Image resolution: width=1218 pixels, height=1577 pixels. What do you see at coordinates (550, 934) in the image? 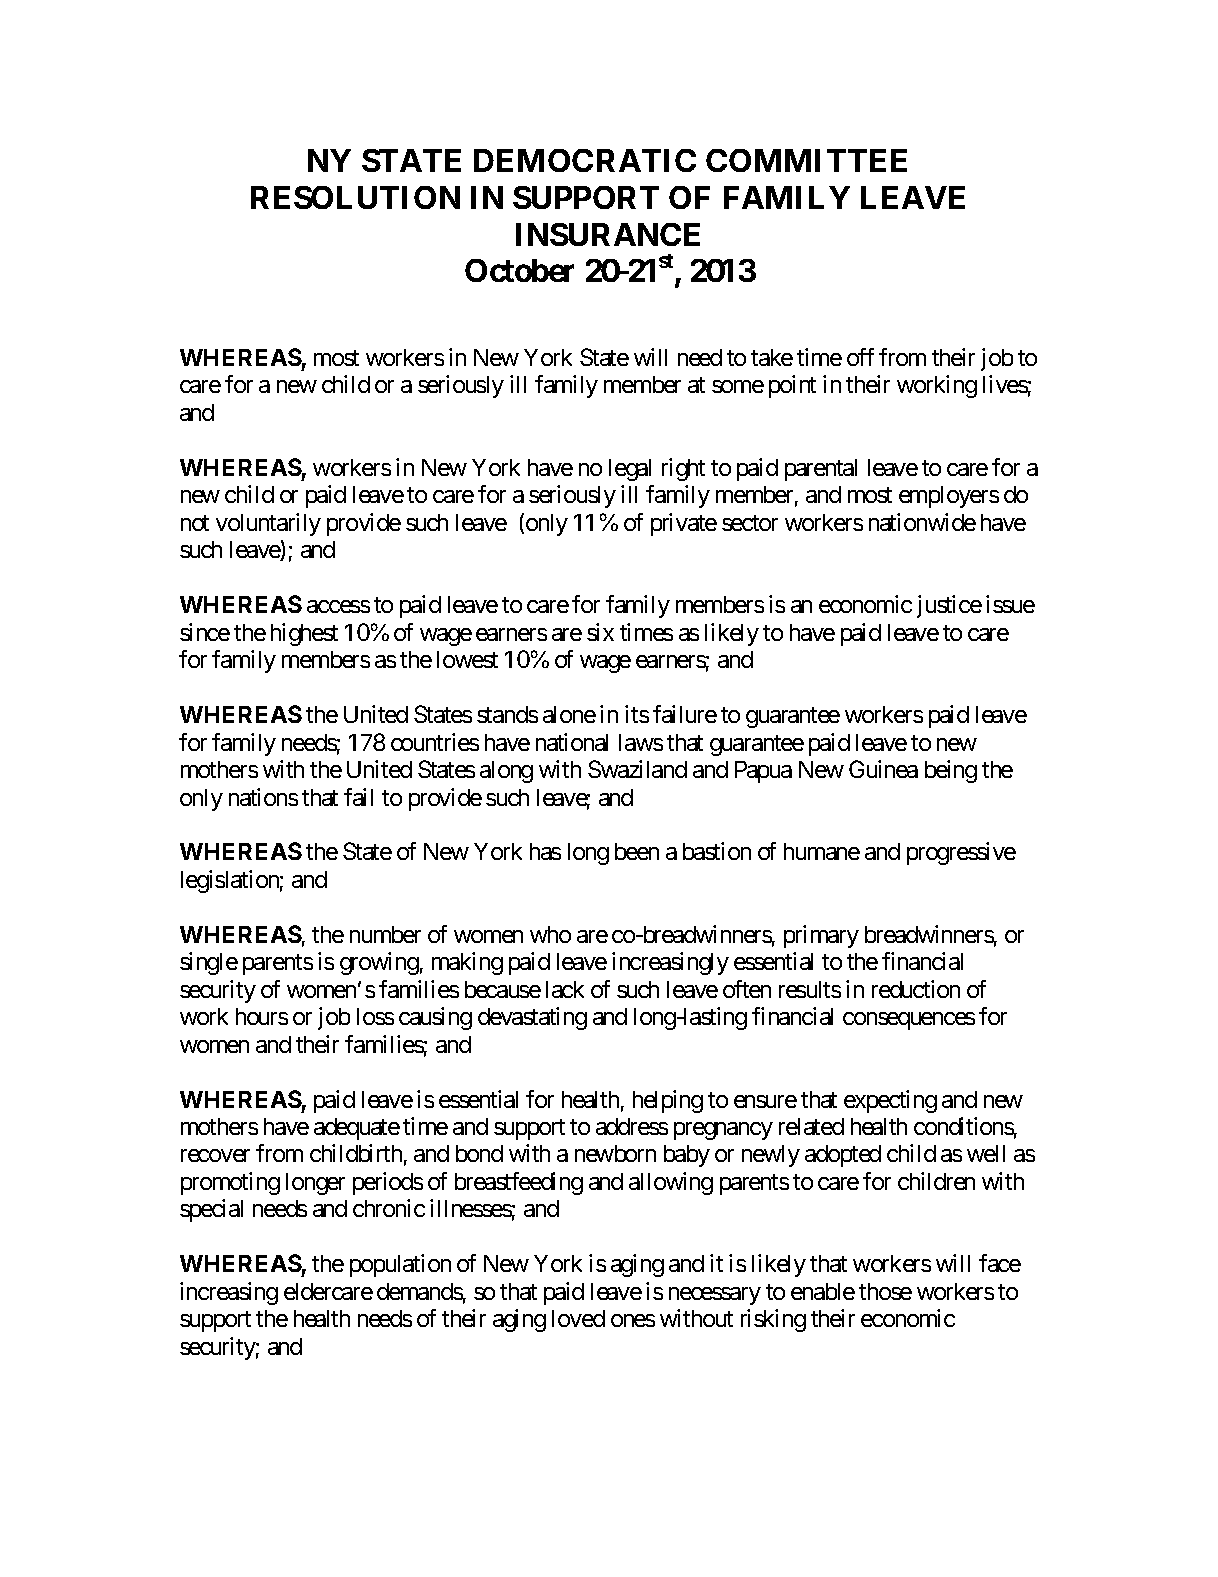
I see `who` at bounding box center [550, 934].
